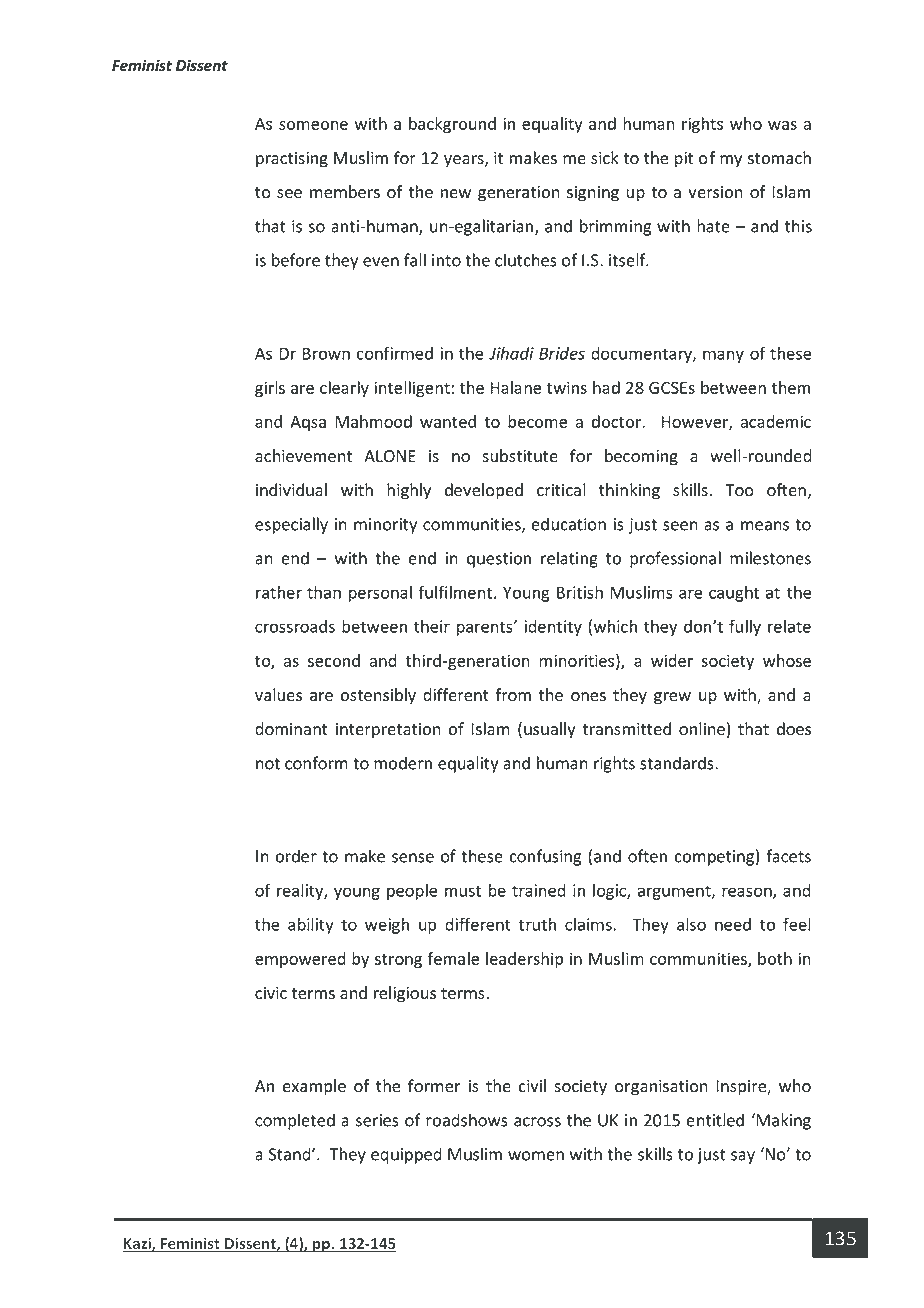 The image size is (924, 1308). What do you see at coordinates (520, 456) in the page?
I see `substitute` at bounding box center [520, 456].
